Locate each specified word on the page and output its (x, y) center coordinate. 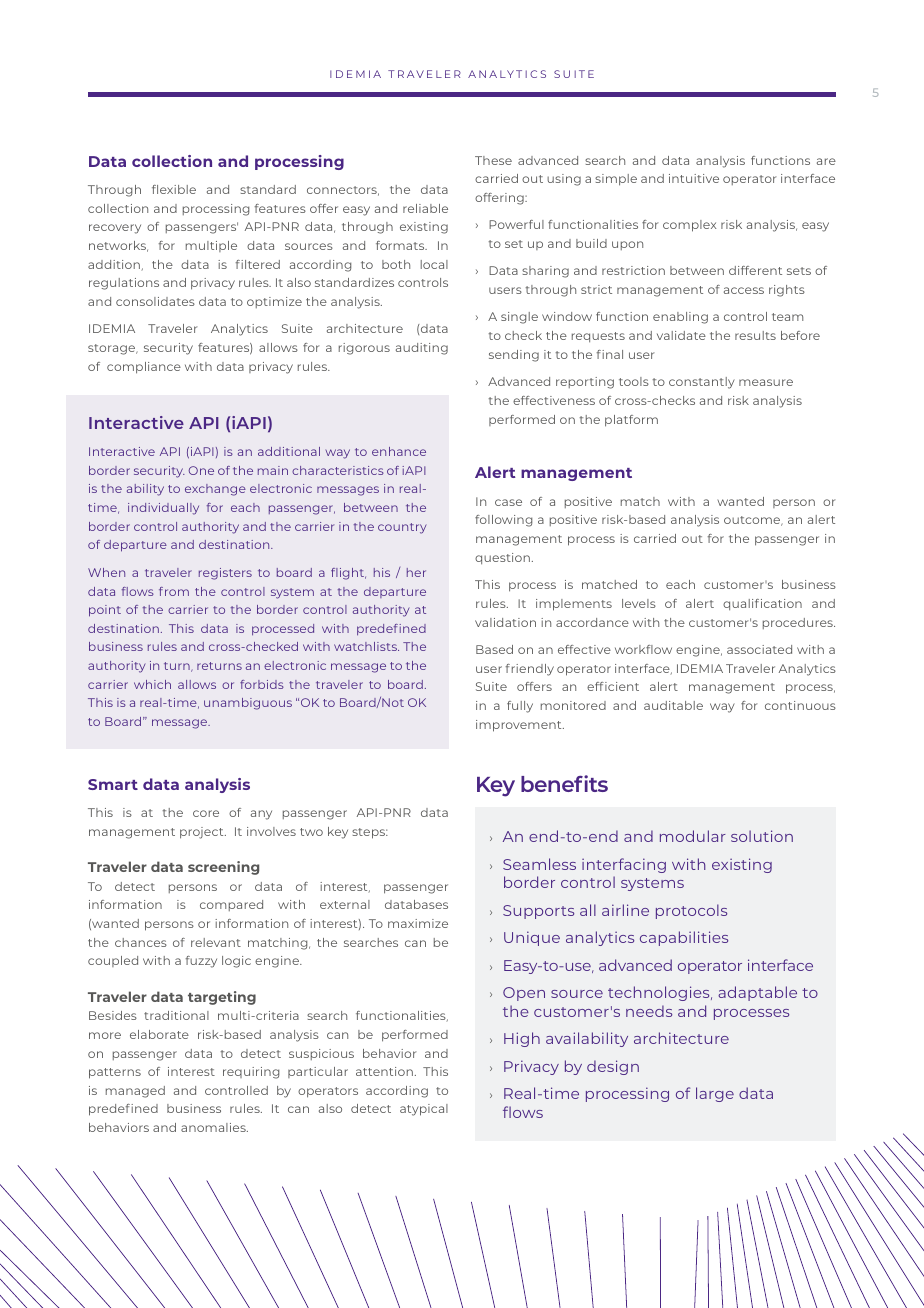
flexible (174, 189)
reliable (425, 208)
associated (759, 649)
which (152, 684)
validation (505, 622)
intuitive (694, 178)
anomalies (214, 1127)
